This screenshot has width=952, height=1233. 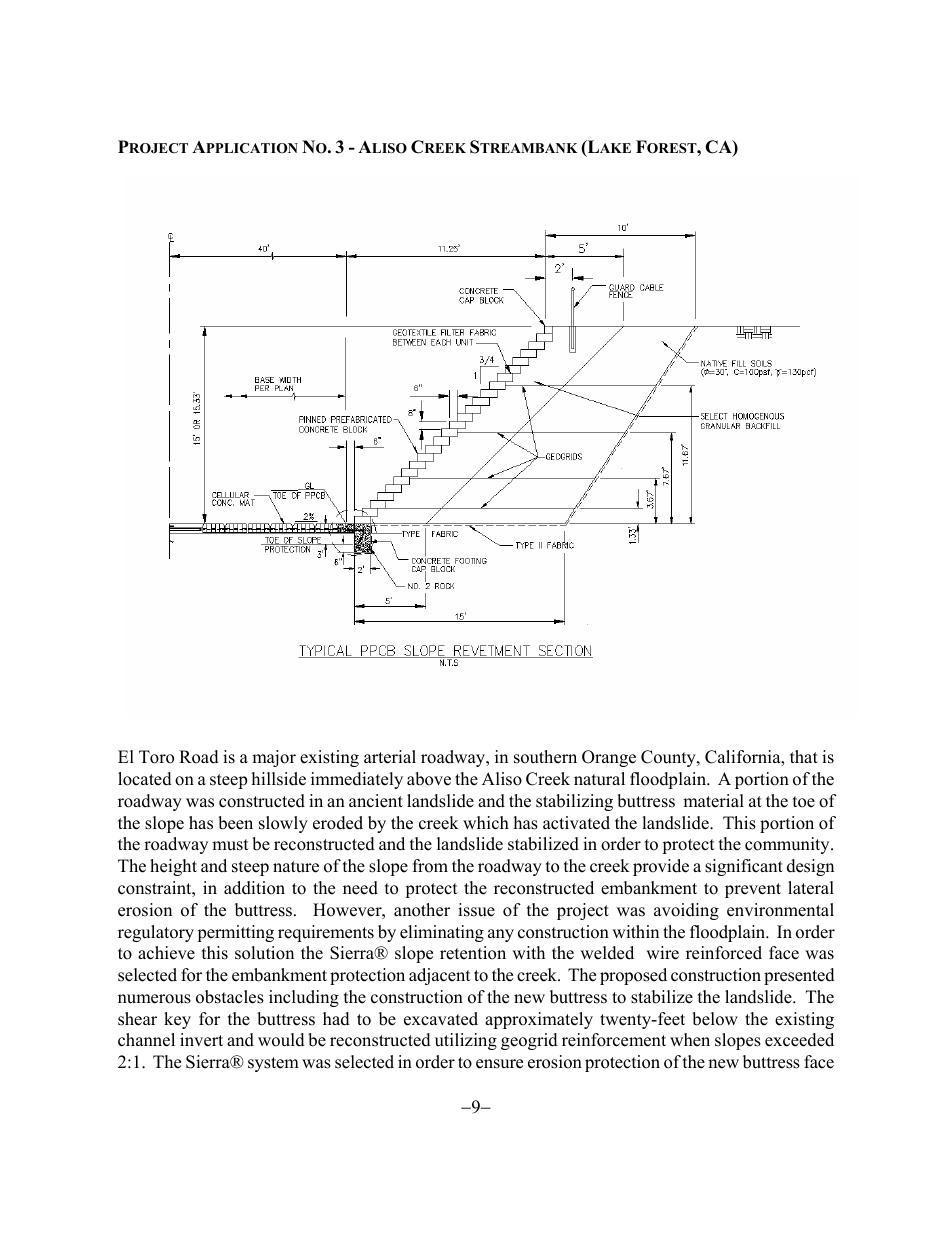 I want to click on major, so click(x=274, y=758).
